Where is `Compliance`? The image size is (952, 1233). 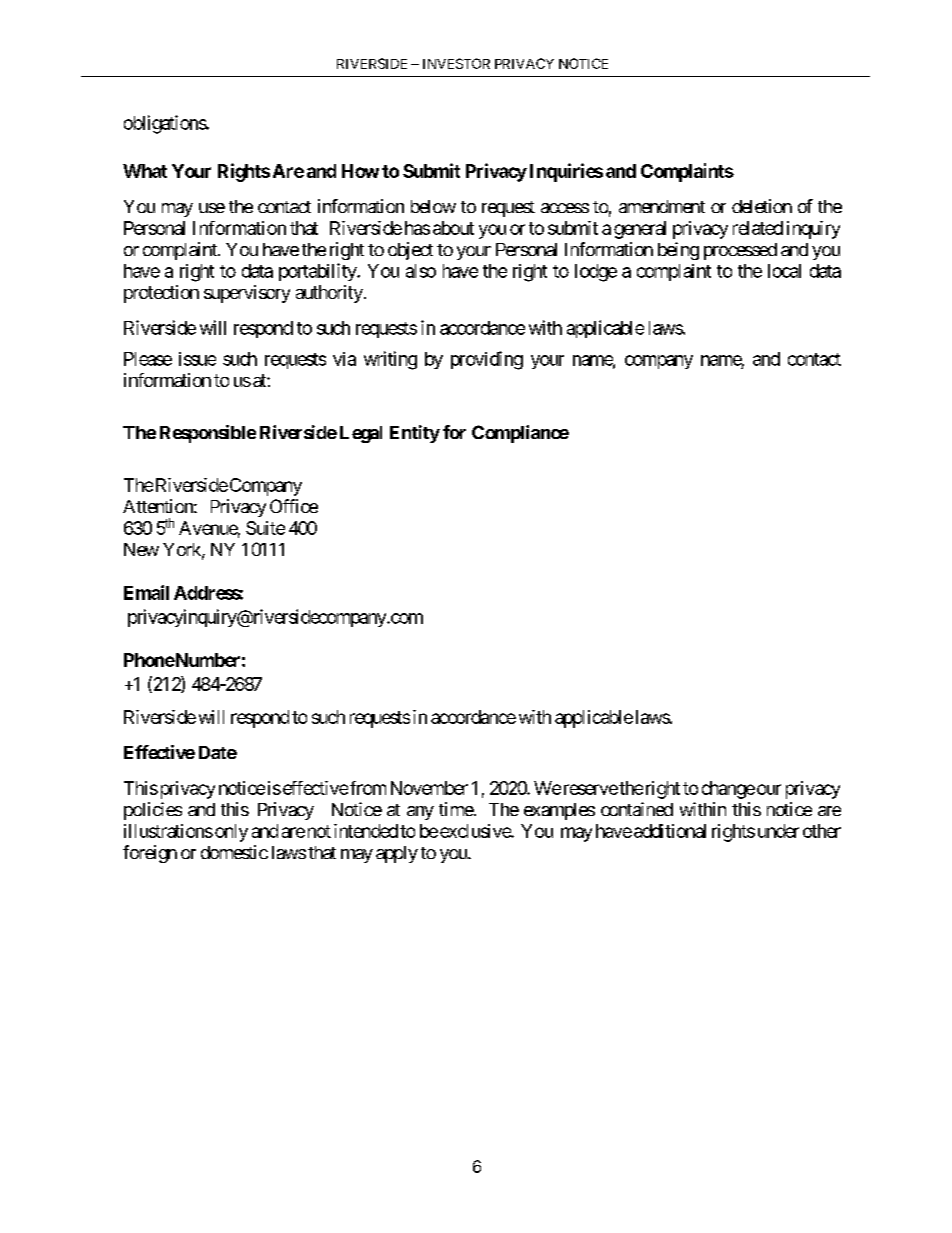 Compliance is located at coordinates (520, 434).
